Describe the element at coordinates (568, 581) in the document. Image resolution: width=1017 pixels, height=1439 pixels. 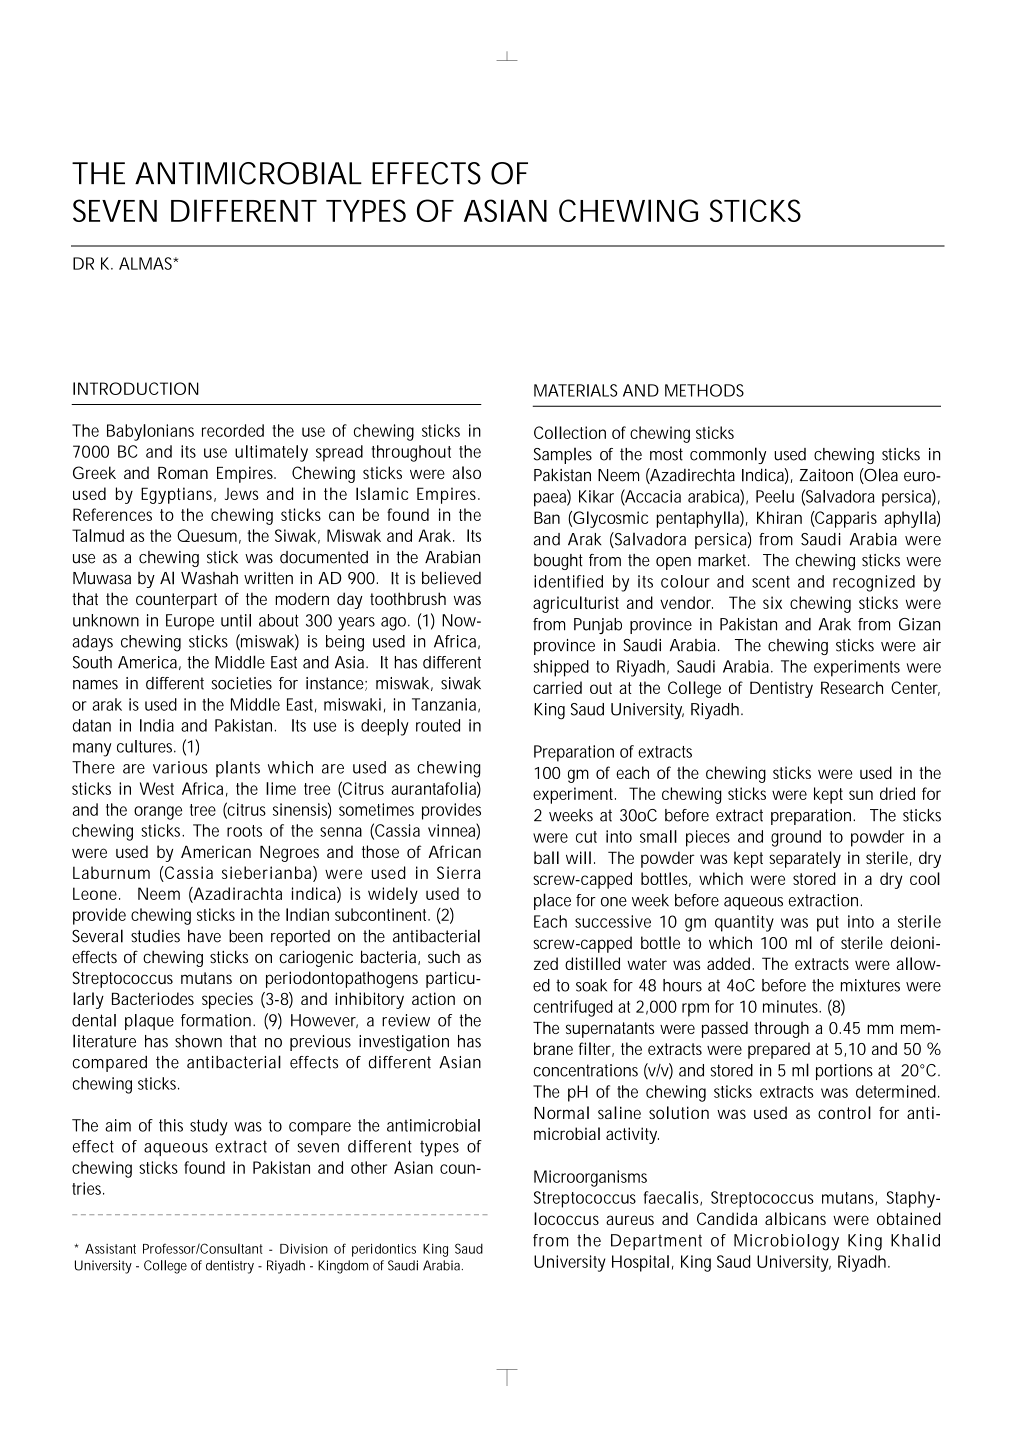
I see `identified` at that location.
